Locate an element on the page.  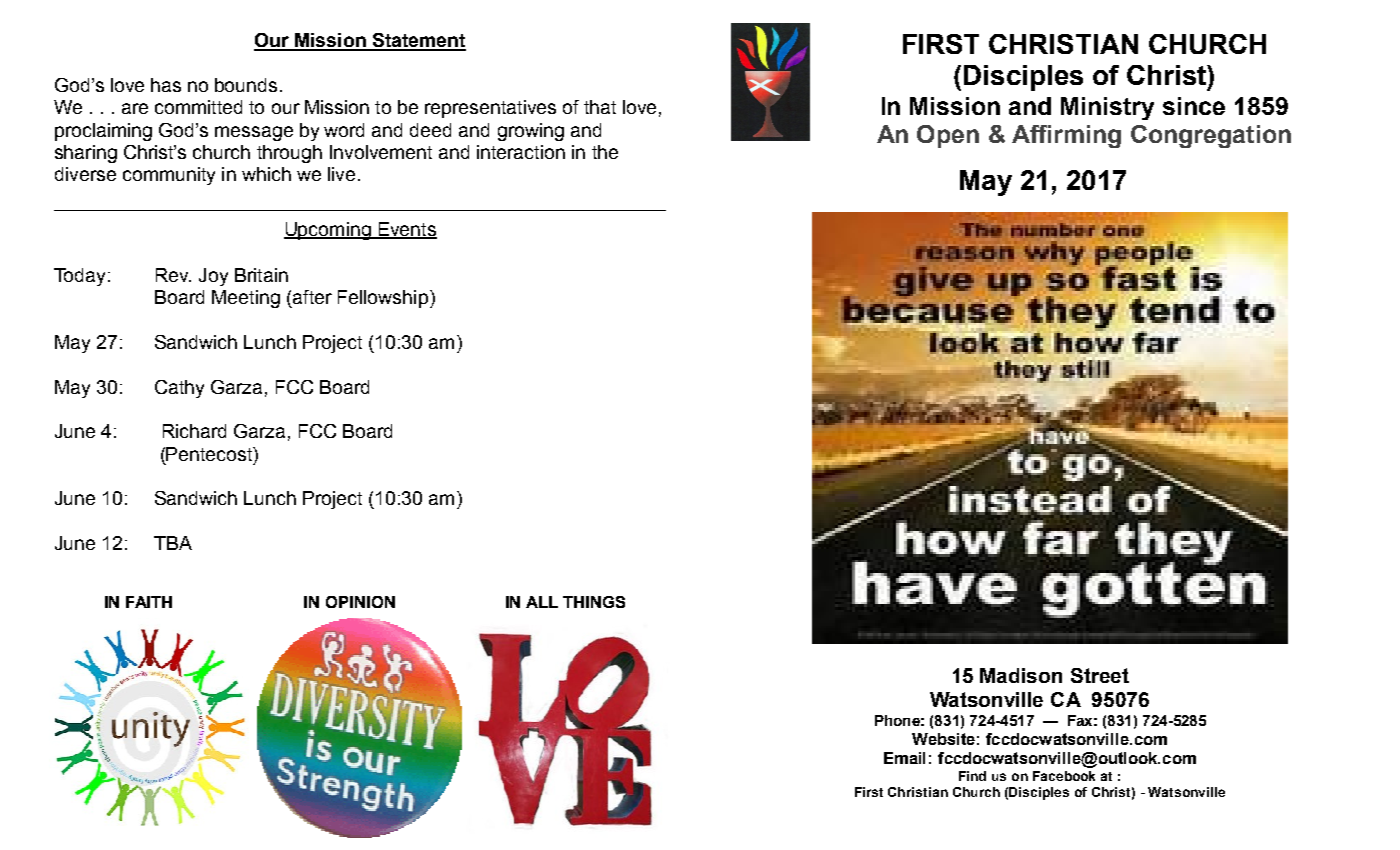
Upcoming is located at coordinates (328, 231).
